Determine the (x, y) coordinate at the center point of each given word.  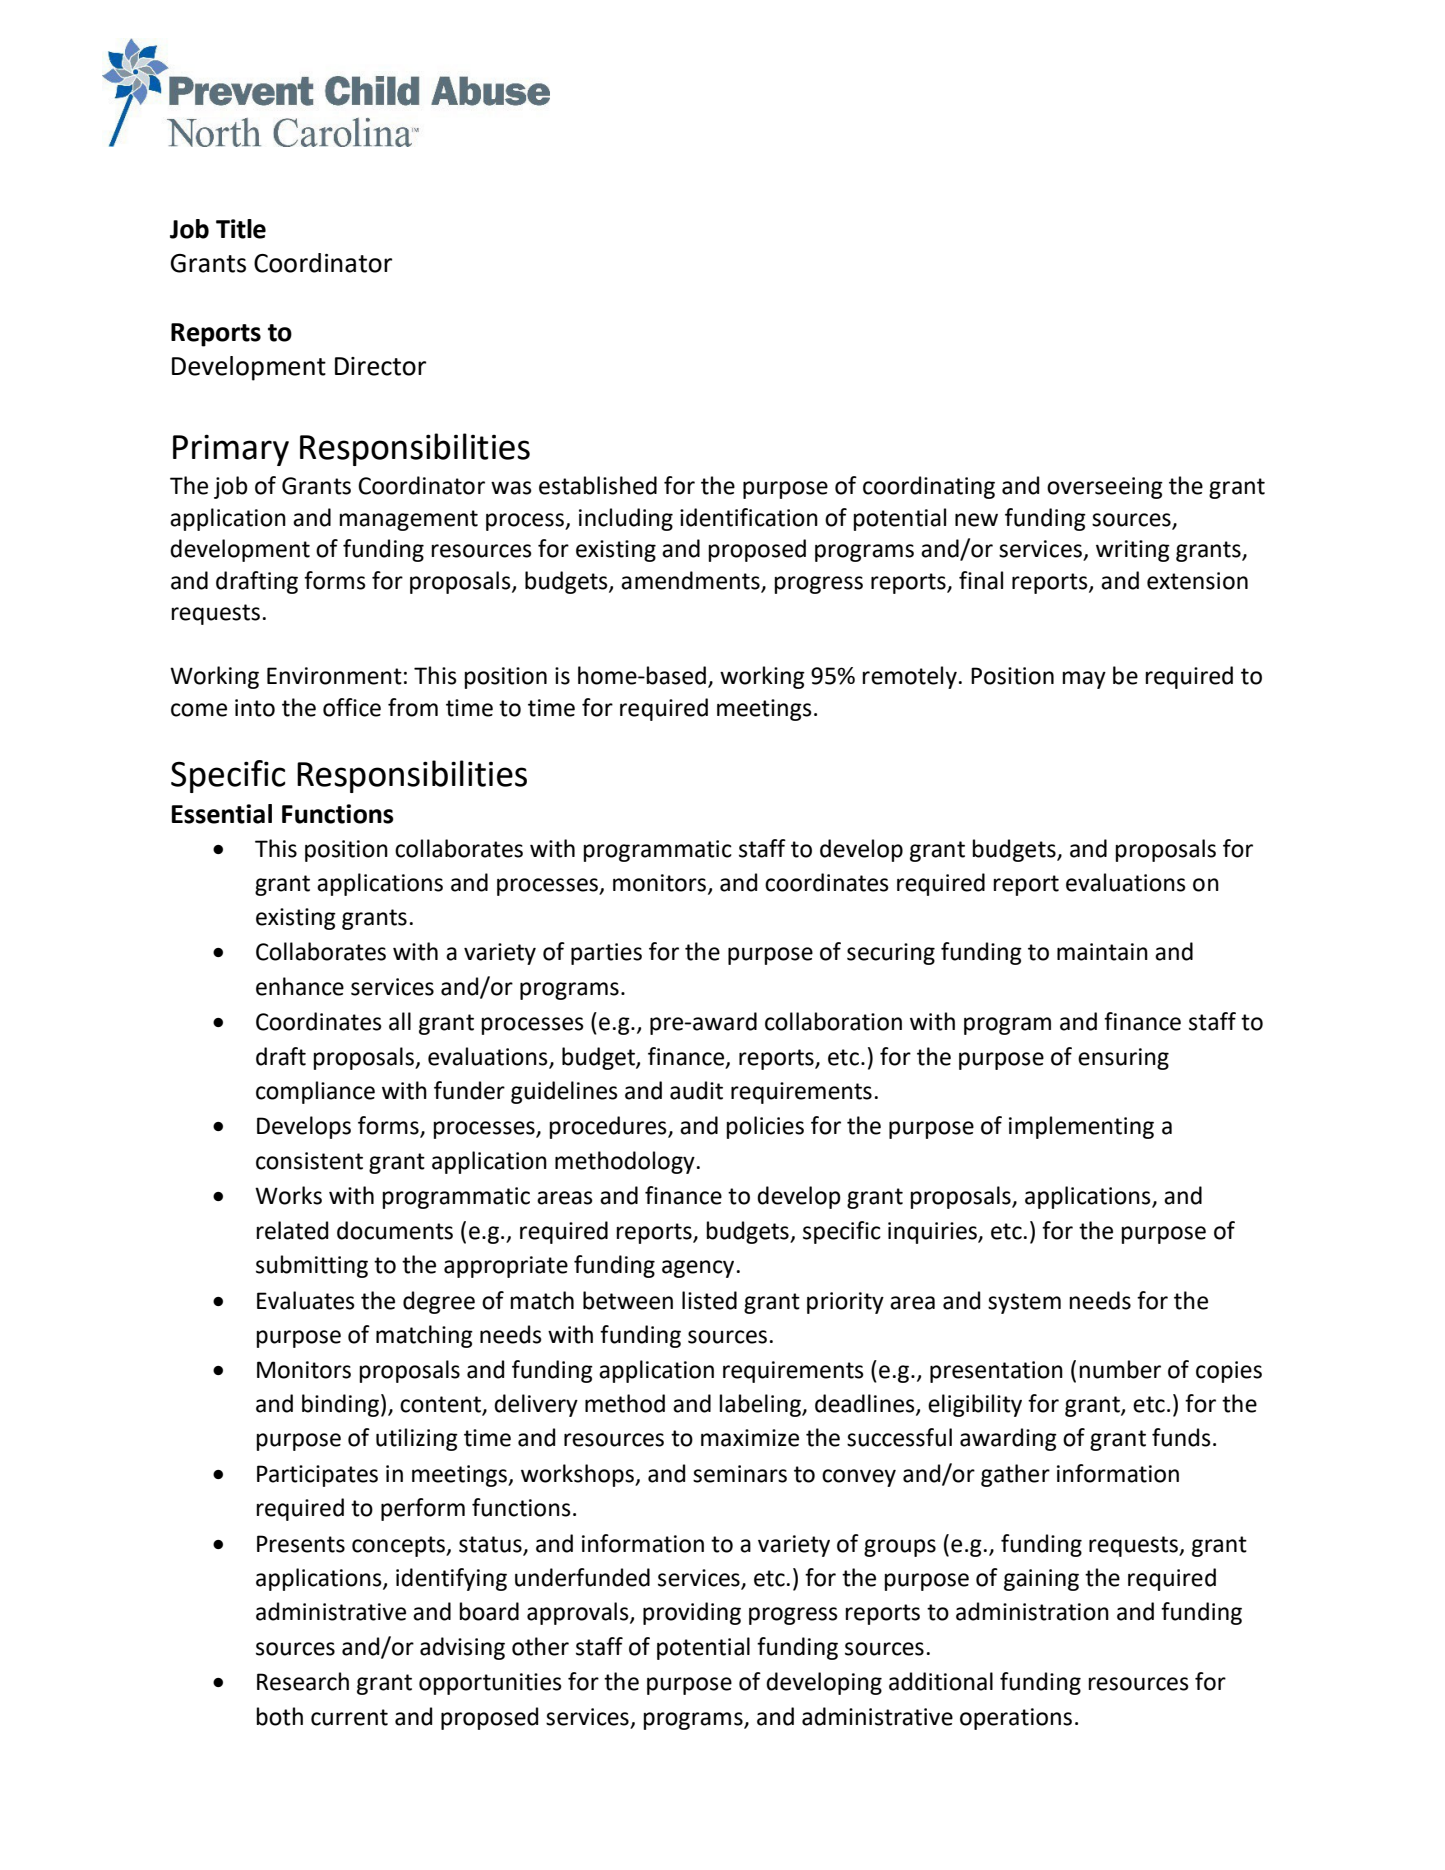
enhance (300, 986)
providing (692, 1613)
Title (241, 229)
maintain (1102, 952)
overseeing (1105, 488)
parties (606, 954)
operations (1016, 1719)
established (598, 485)
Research (303, 1681)
